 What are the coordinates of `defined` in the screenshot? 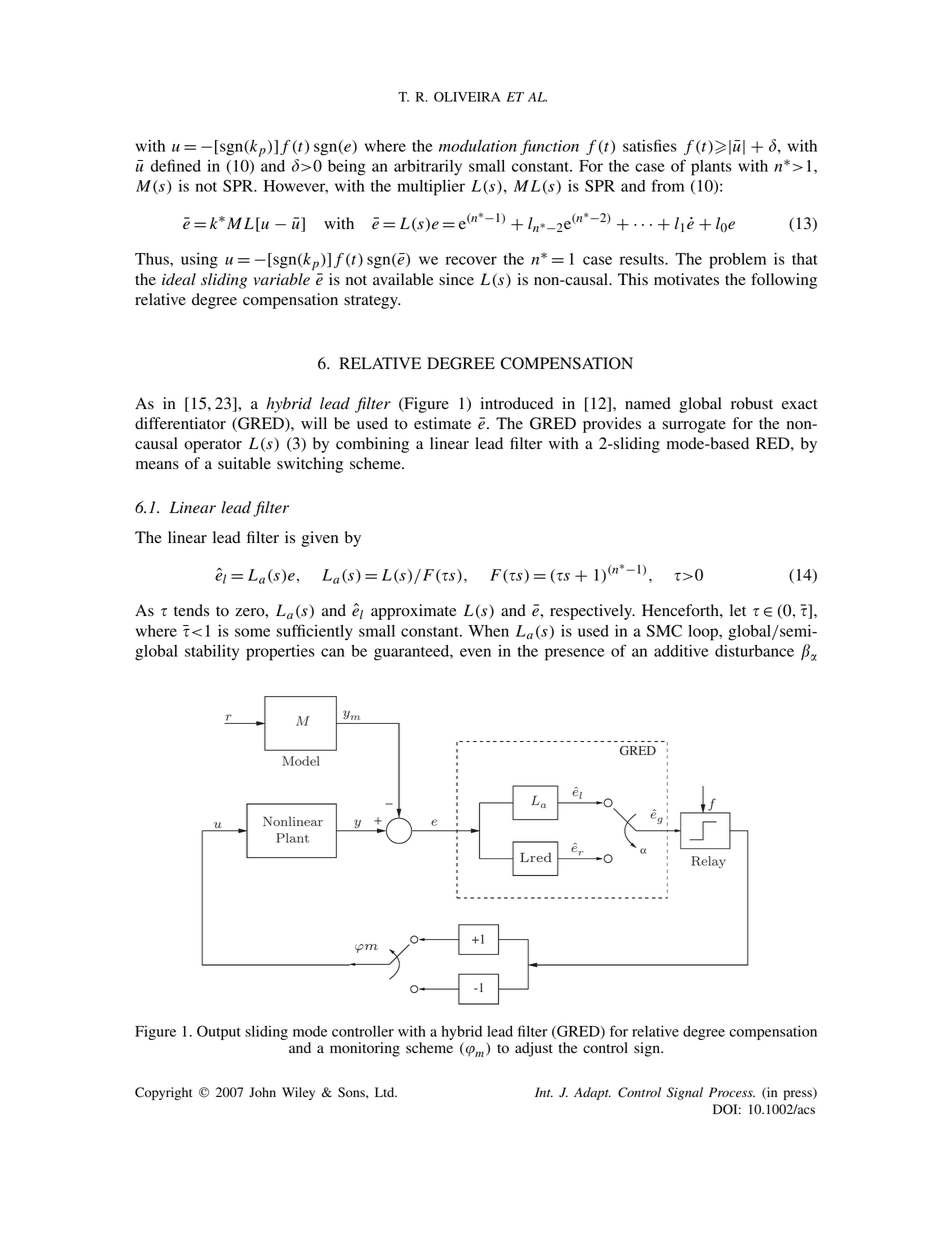 It's located at (176, 165).
